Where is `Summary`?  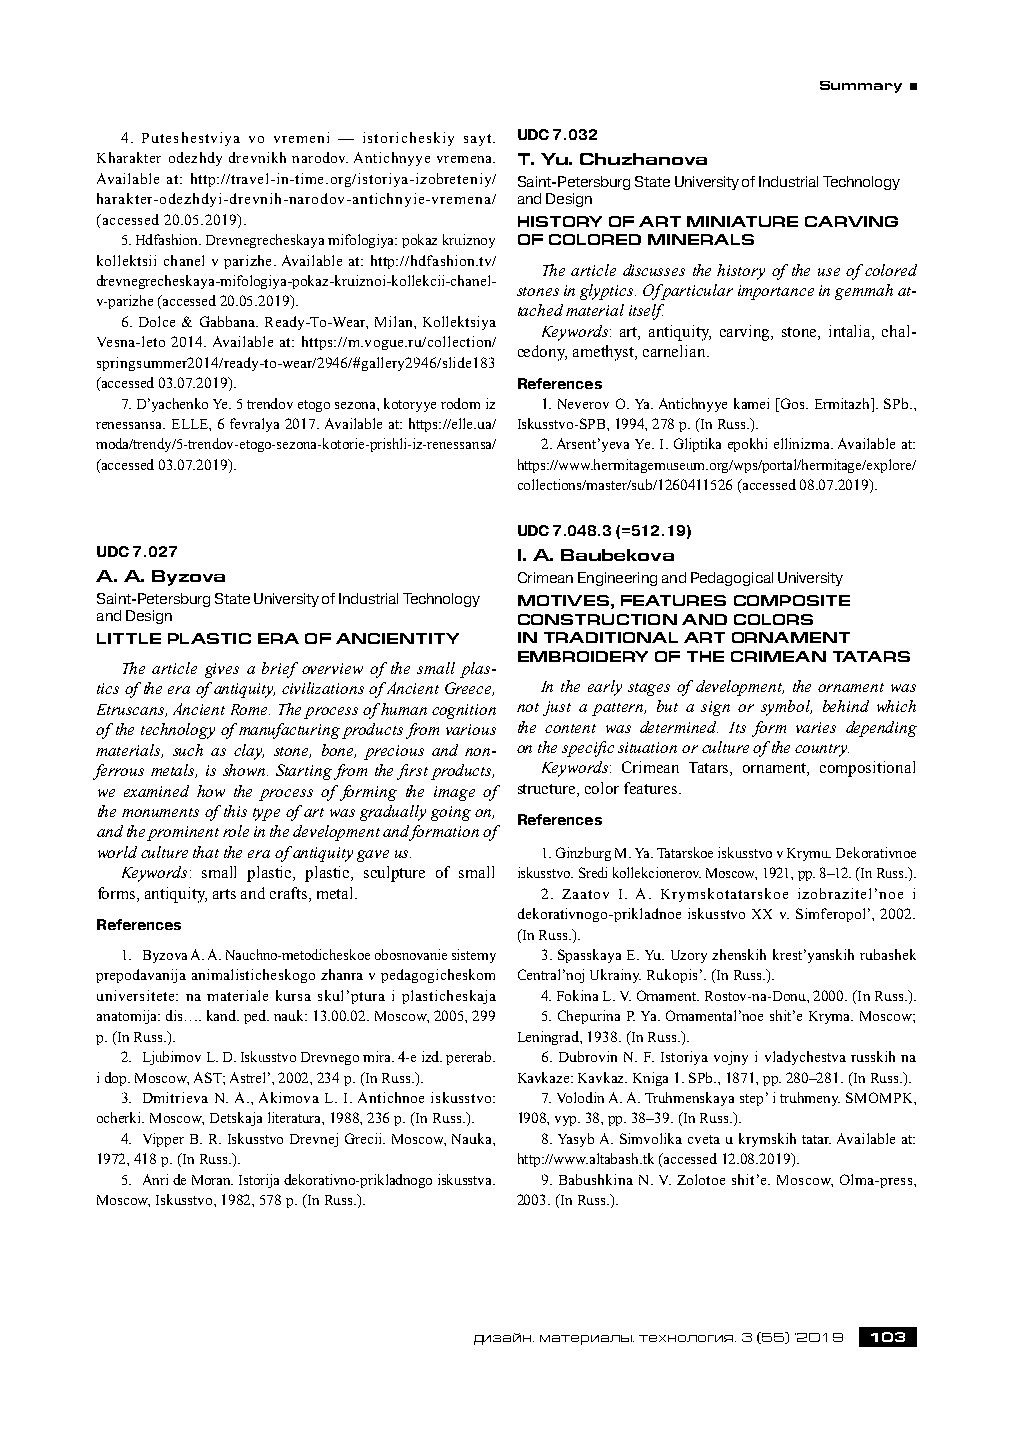 Summary is located at coordinates (861, 87).
